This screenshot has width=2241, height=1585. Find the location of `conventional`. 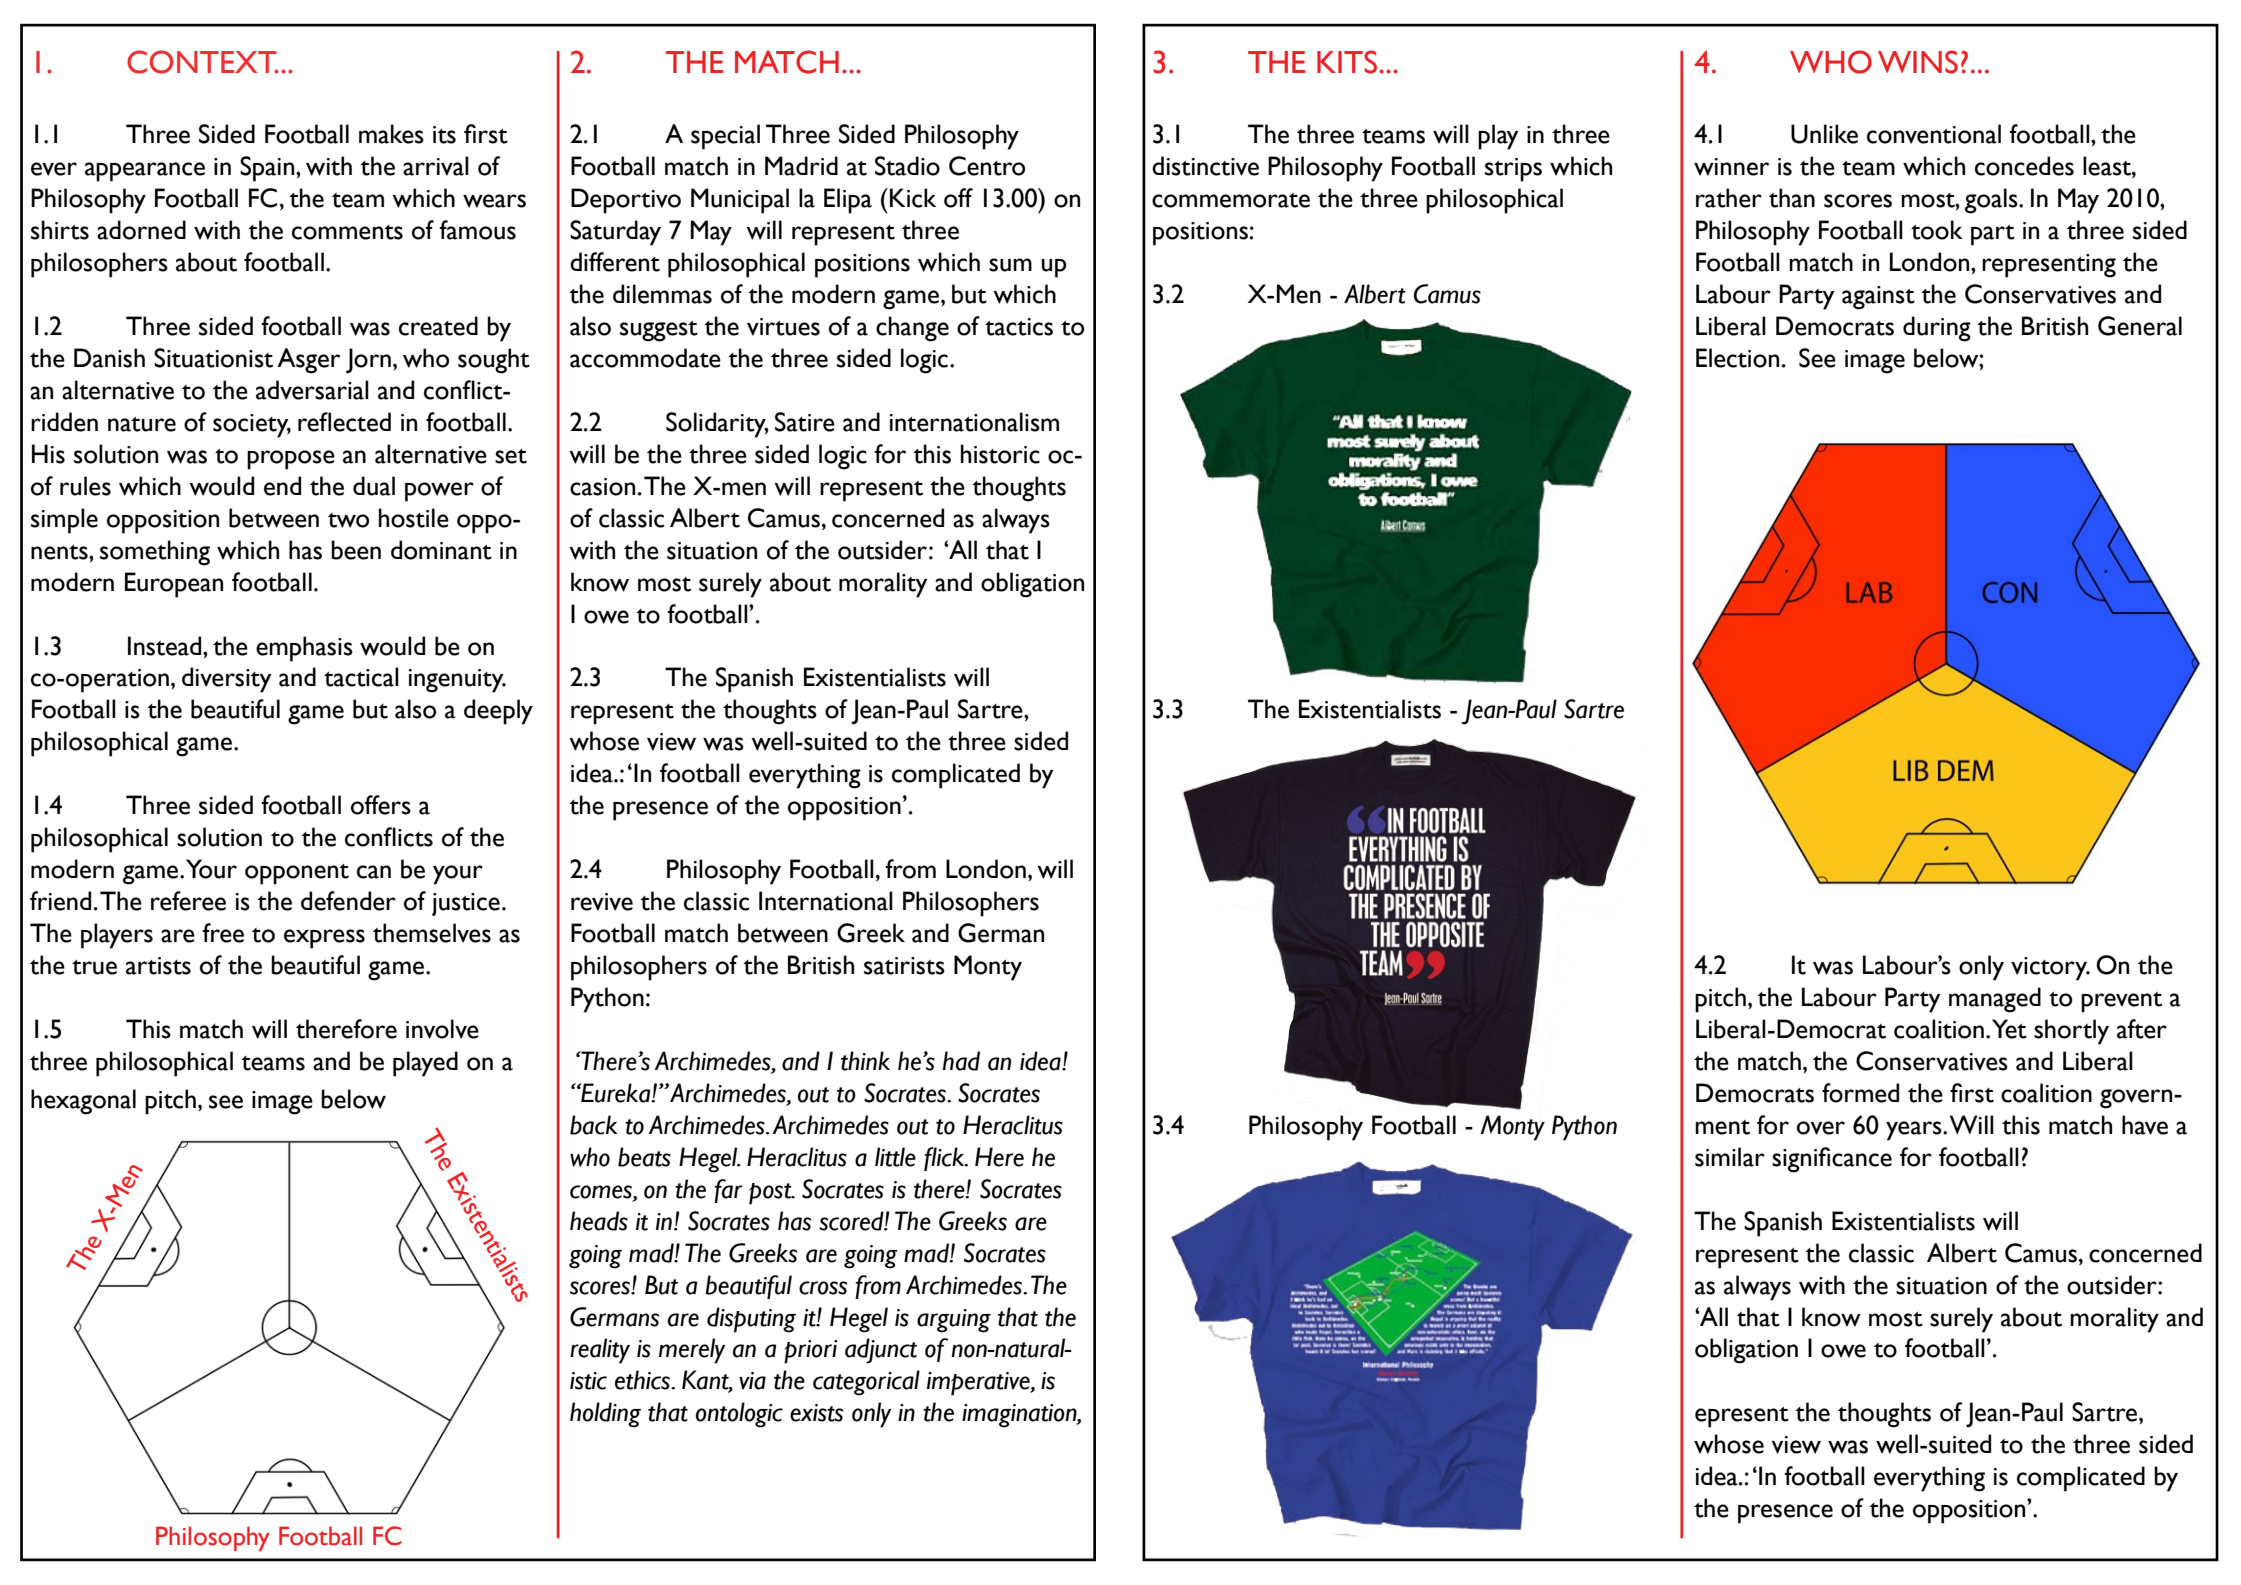

conventional is located at coordinates (1934, 134).
